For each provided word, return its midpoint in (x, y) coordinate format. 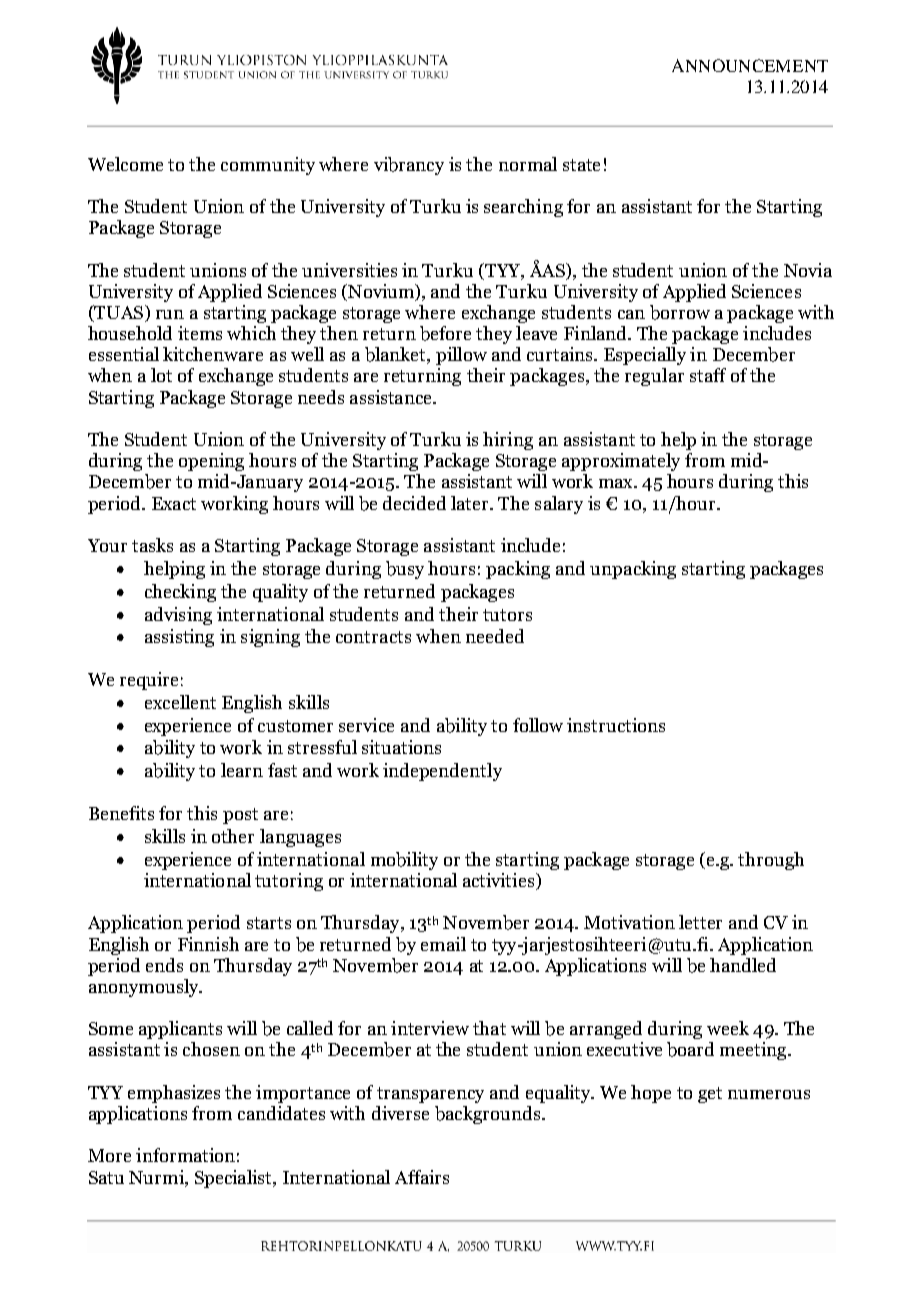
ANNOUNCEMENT (750, 65)
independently (442, 772)
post (240, 816)
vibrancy (409, 166)
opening (211, 462)
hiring (508, 441)
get (710, 1095)
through (771, 861)
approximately (621, 462)
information (185, 1155)
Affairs (422, 1177)
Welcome (125, 164)
